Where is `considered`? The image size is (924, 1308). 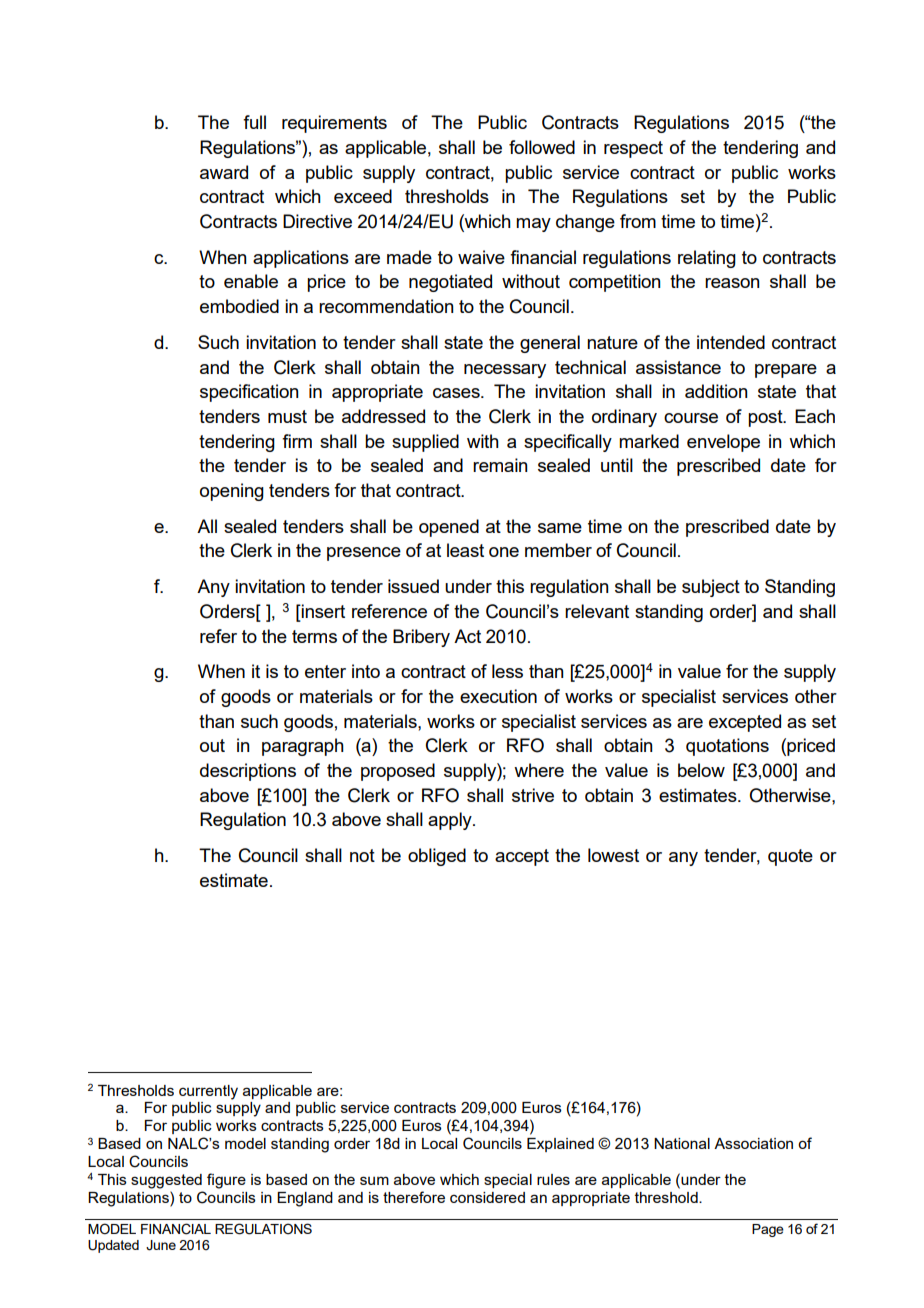 considered is located at coordinates (487, 1197).
